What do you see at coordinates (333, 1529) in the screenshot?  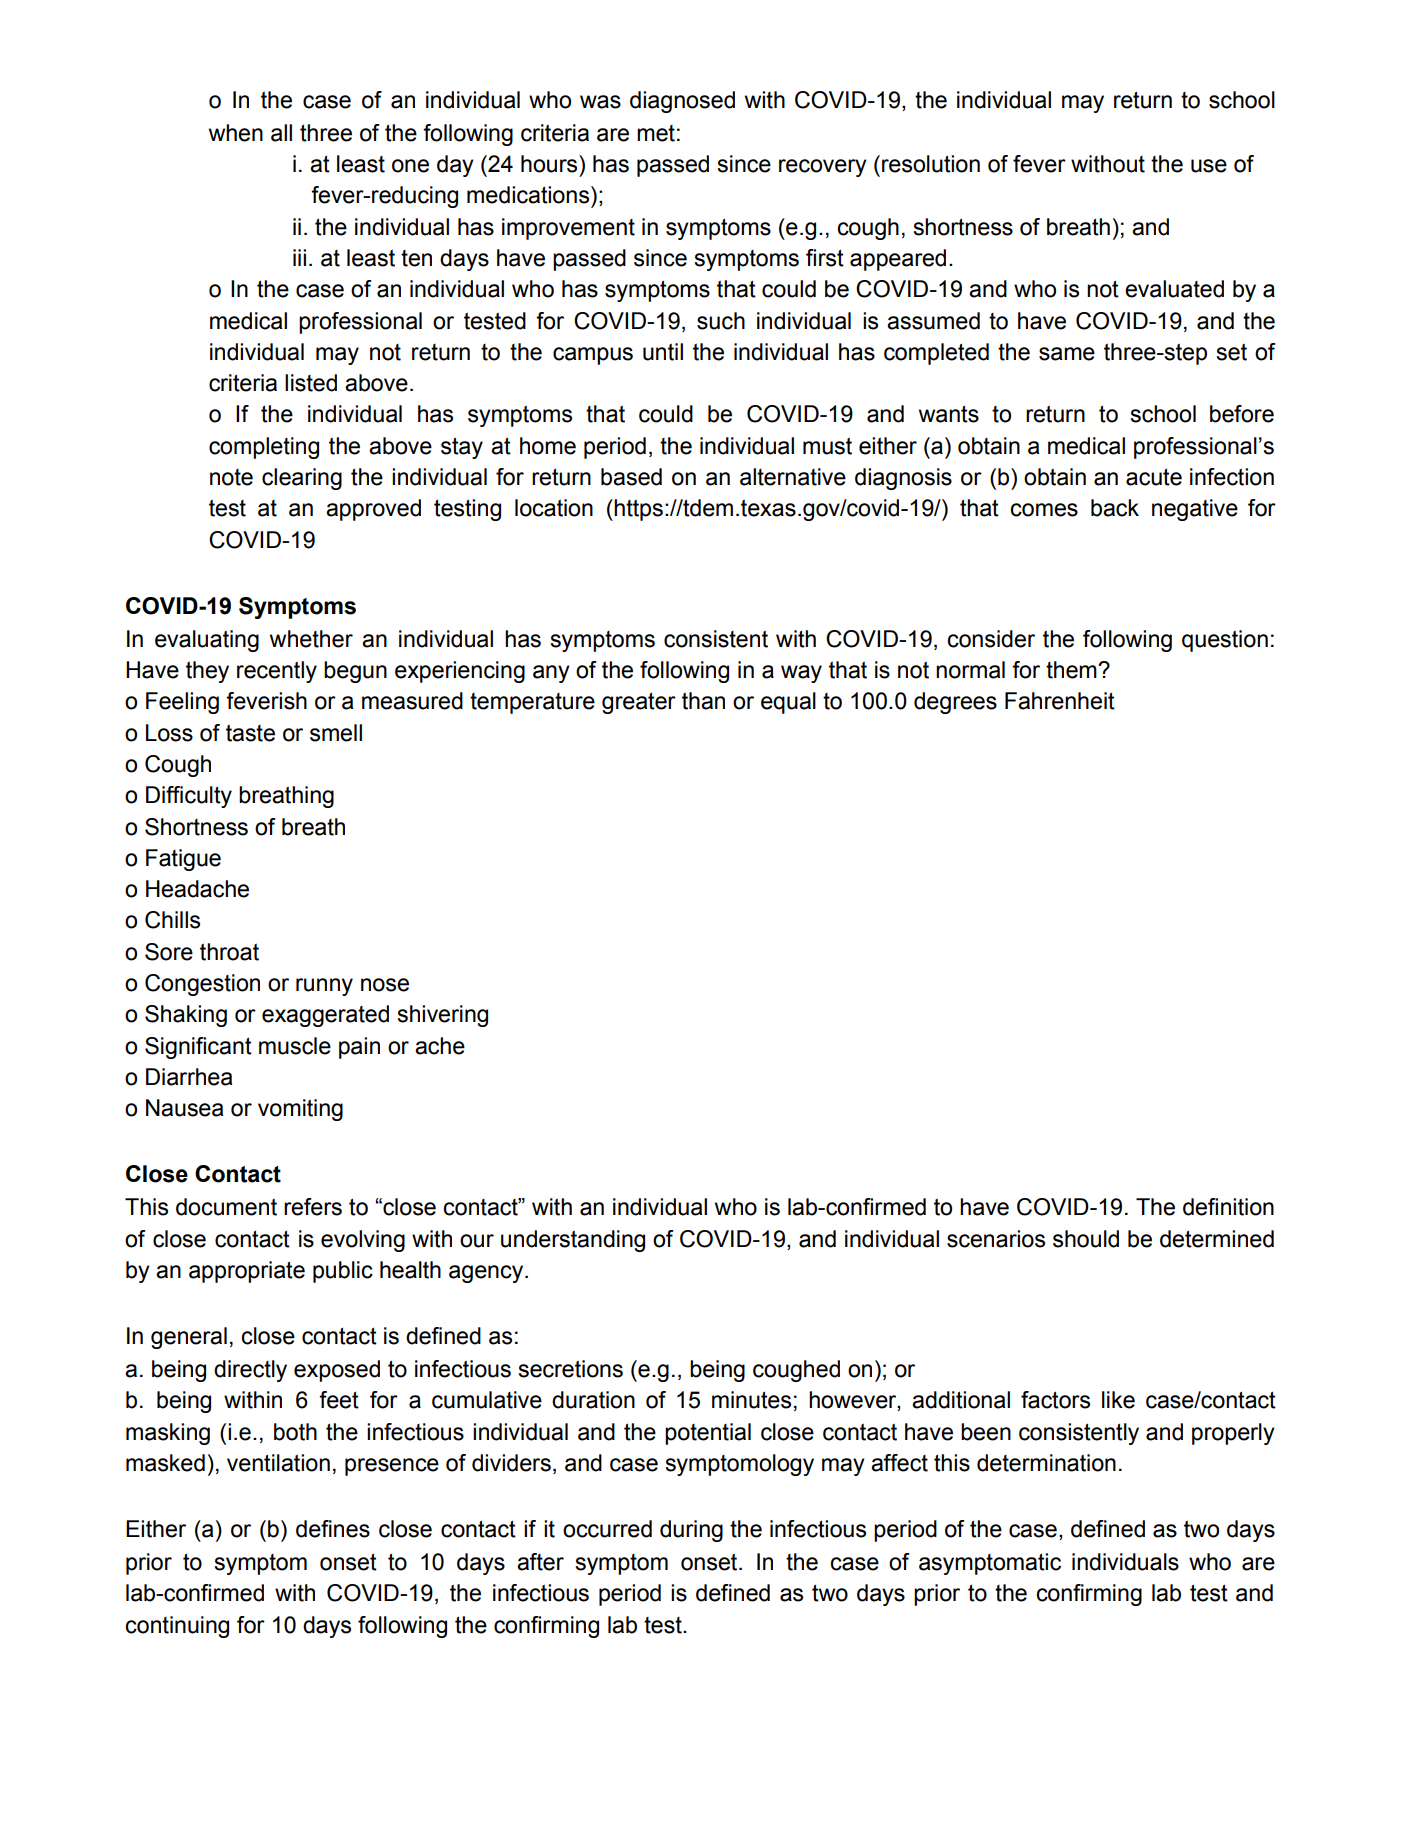 I see `defines` at bounding box center [333, 1529].
